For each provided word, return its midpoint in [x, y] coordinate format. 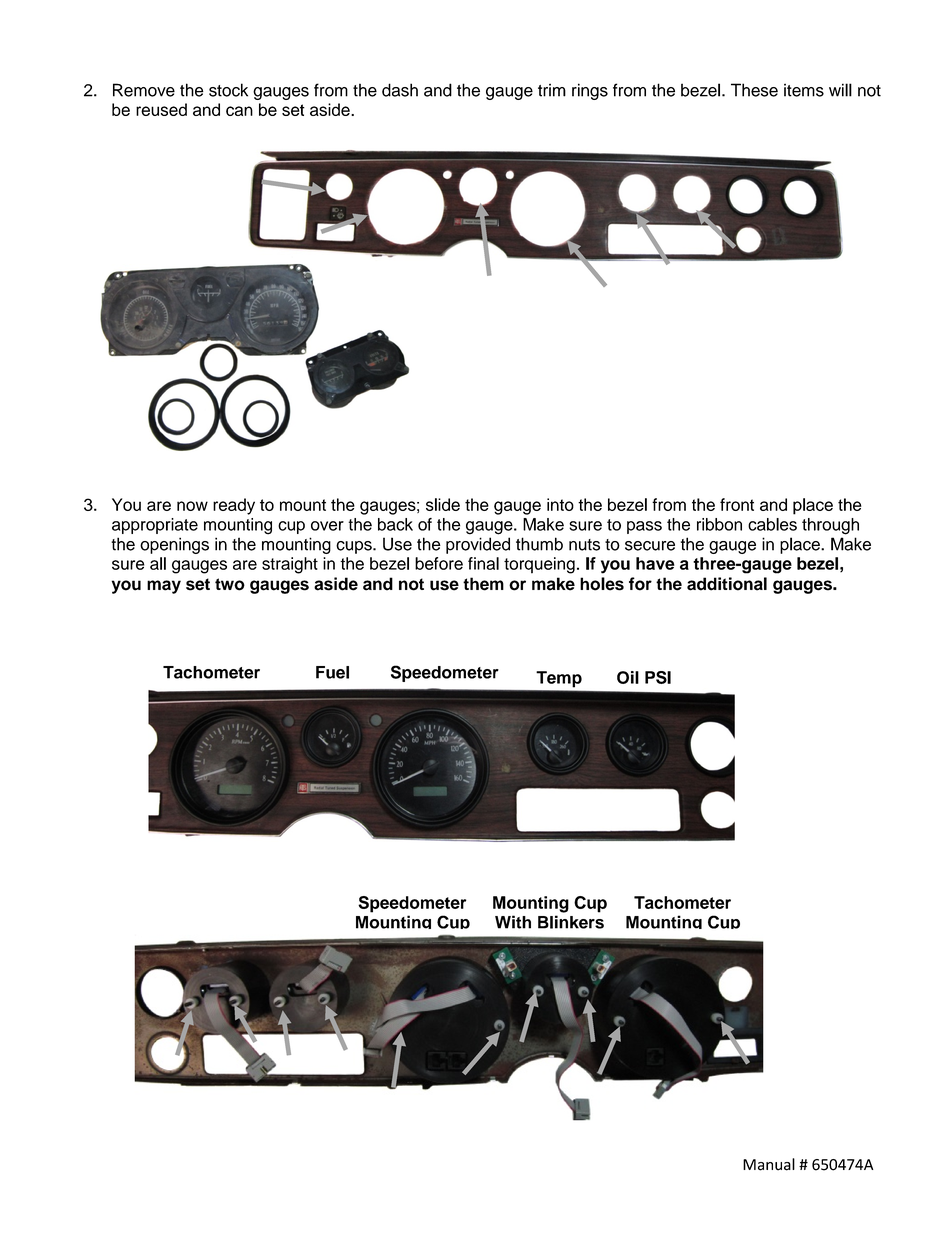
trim [552, 90]
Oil [628, 677]
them [483, 584]
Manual [769, 1164]
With [513, 922]
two [230, 584]
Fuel [332, 672]
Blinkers [571, 922]
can [239, 111]
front [737, 504]
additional [727, 584]
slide [443, 504]
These [754, 90]
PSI [658, 677]
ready [234, 506]
